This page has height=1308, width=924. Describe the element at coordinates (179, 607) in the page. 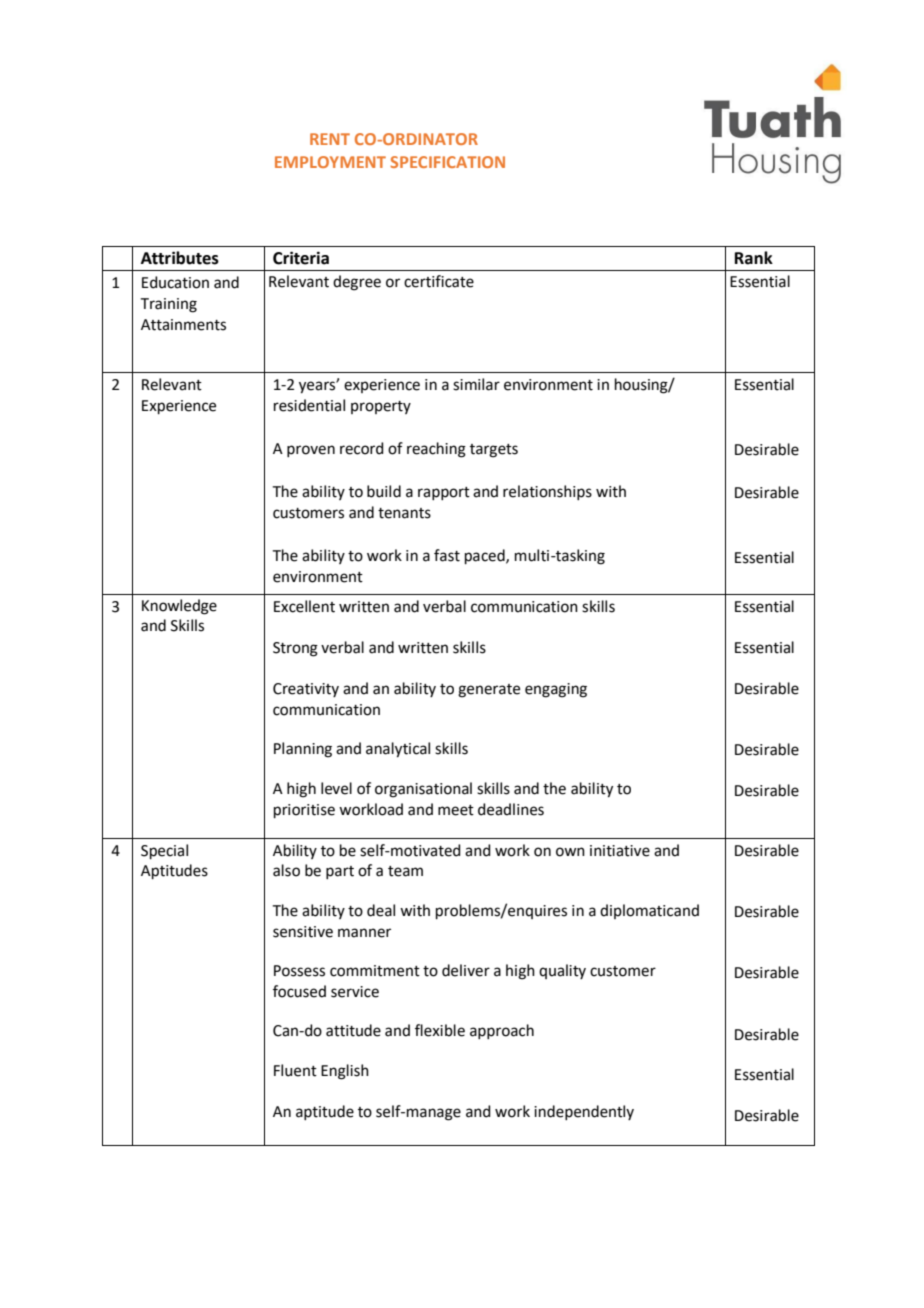

I see `Knowledge` at that location.
